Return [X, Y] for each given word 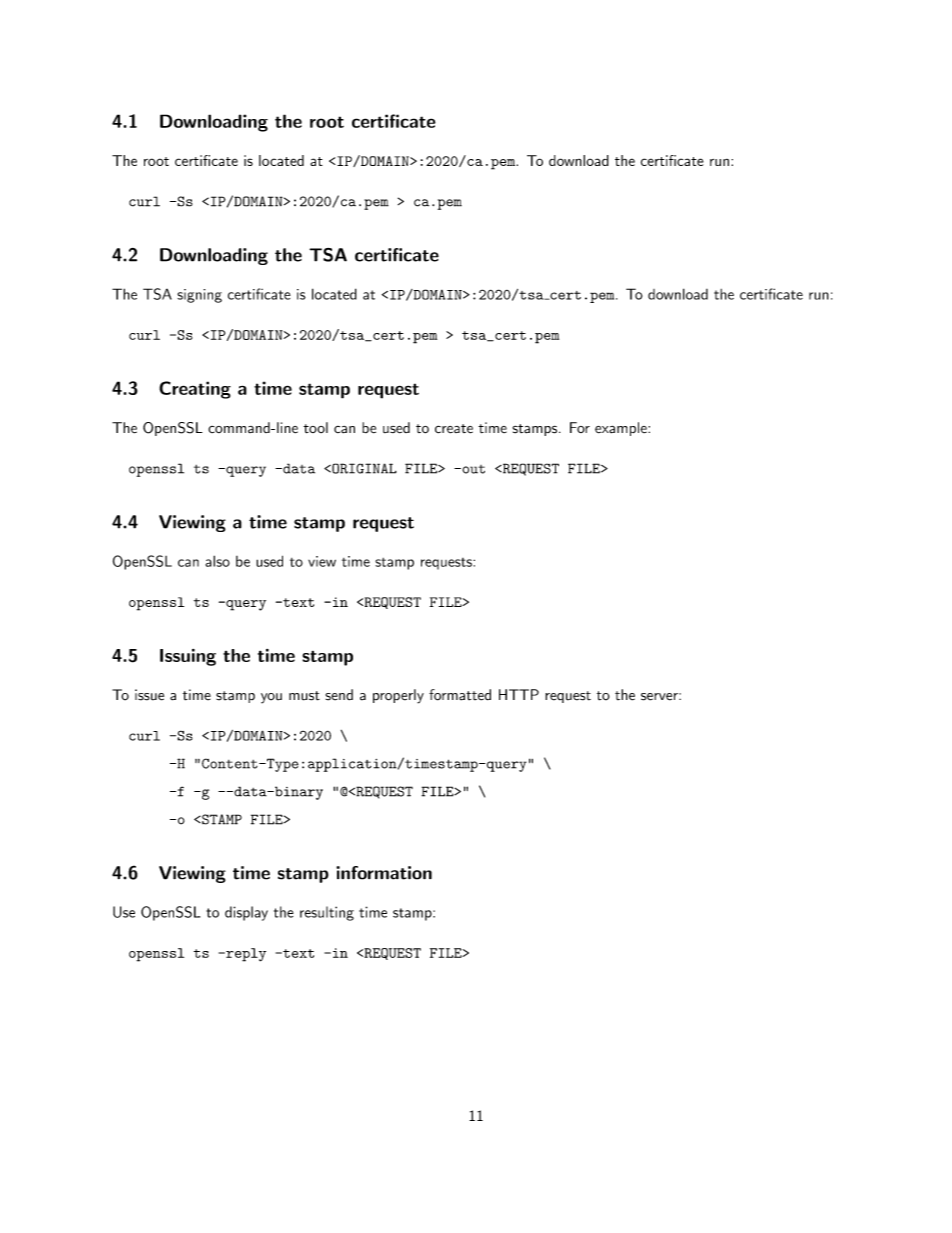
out [472, 469]
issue [149, 695]
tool [315, 428]
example [622, 429]
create [454, 429]
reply [245, 955]
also [217, 561]
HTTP [519, 694]
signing [199, 296]
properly [398, 696]
